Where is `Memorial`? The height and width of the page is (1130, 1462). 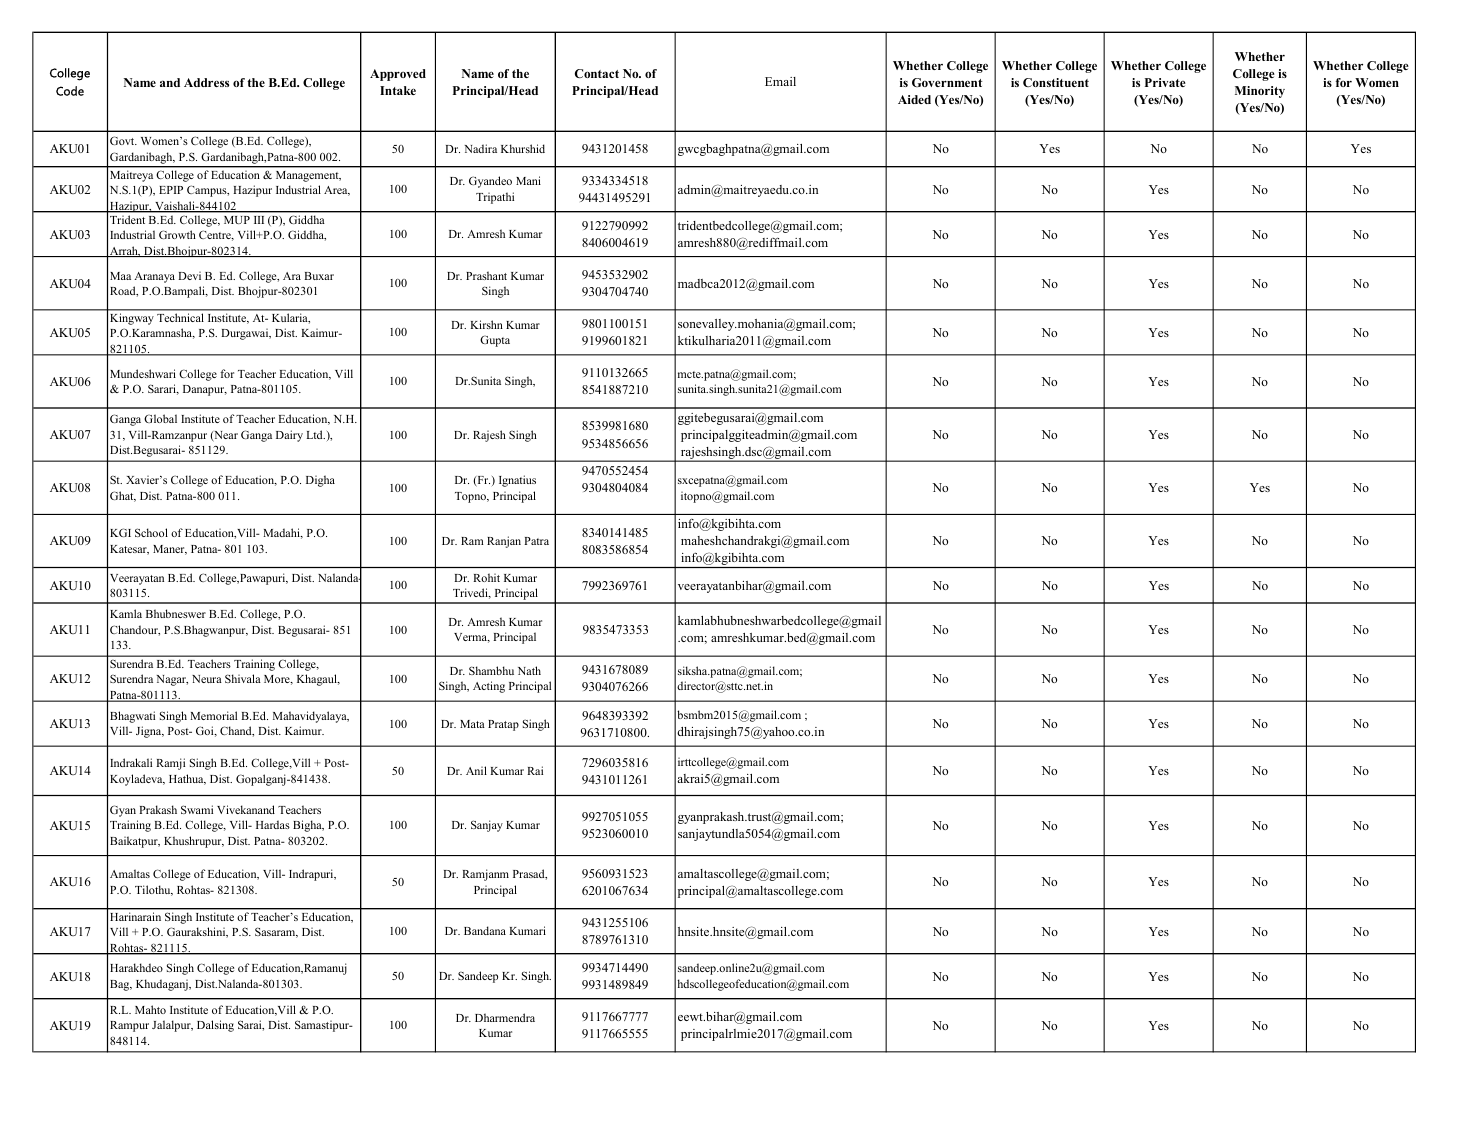
Memorial is located at coordinates (213, 715).
